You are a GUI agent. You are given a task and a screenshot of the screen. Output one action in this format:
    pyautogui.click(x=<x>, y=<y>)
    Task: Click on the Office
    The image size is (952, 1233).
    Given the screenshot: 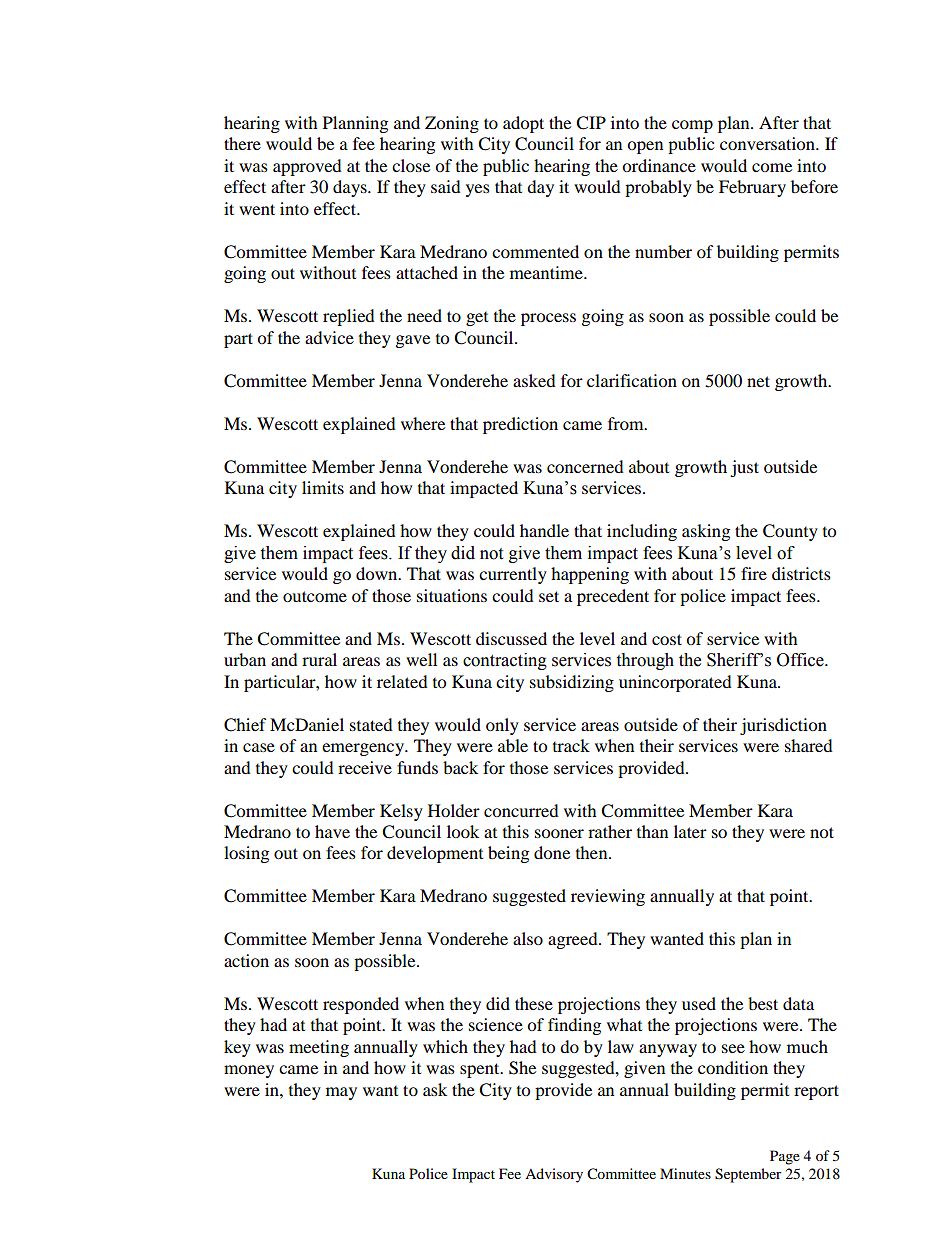 What is the action you would take?
    pyautogui.click(x=801, y=660)
